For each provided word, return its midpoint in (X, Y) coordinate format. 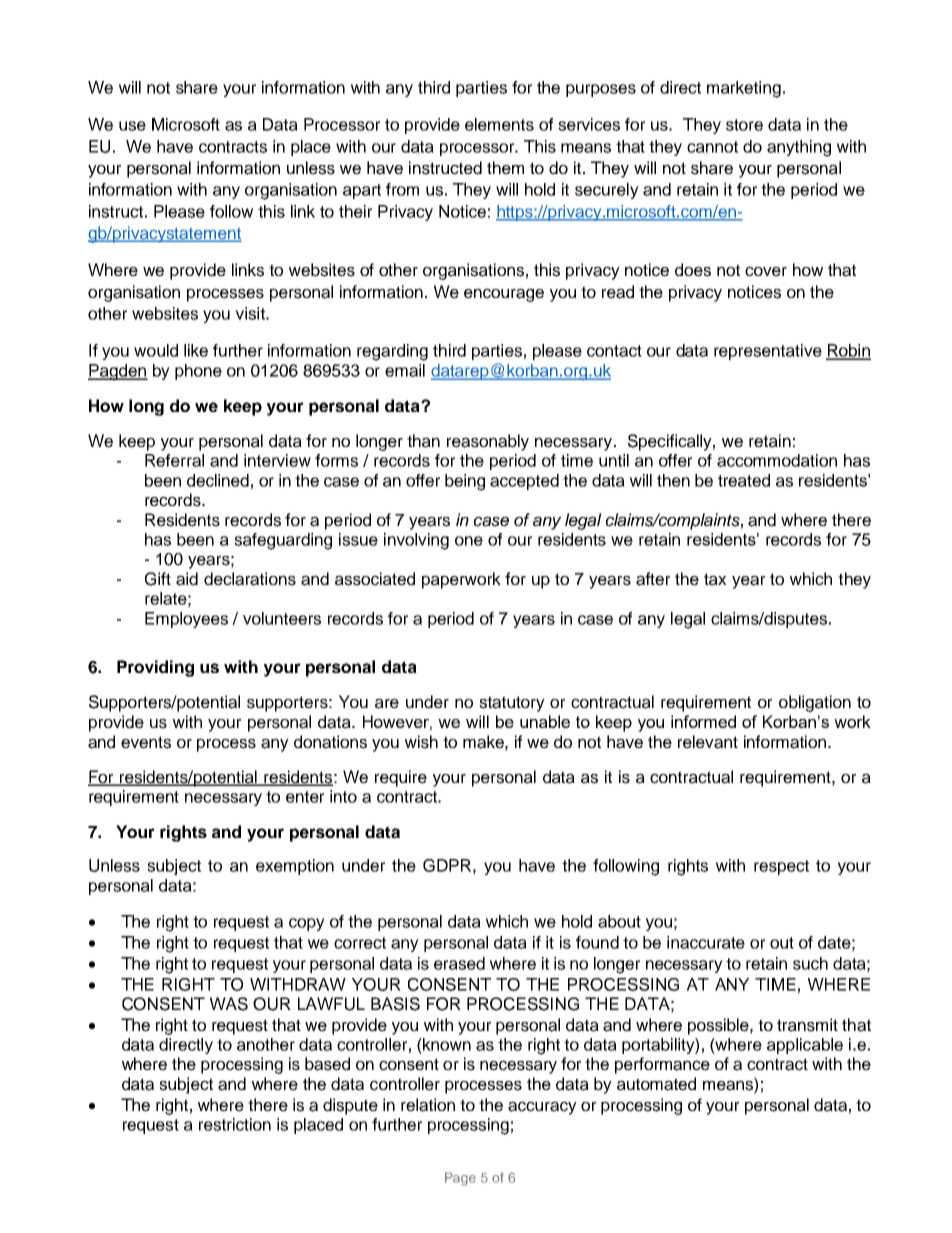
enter (305, 797)
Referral (174, 460)
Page (460, 1179)
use (132, 126)
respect (781, 867)
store (744, 125)
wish (421, 742)
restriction (235, 1124)
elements (499, 124)
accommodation (777, 460)
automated (656, 1084)
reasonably (488, 442)
